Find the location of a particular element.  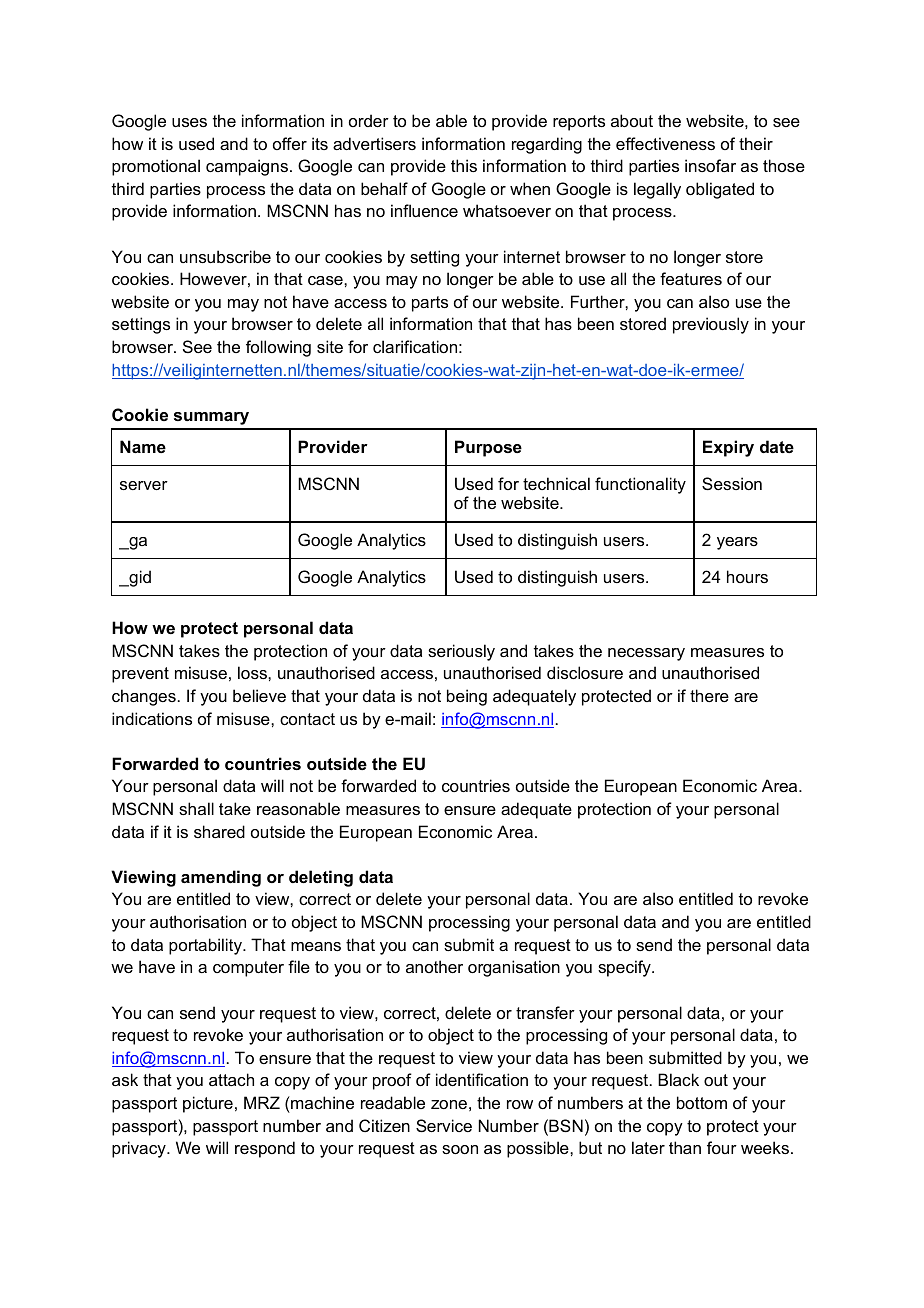

there is located at coordinates (709, 695).
